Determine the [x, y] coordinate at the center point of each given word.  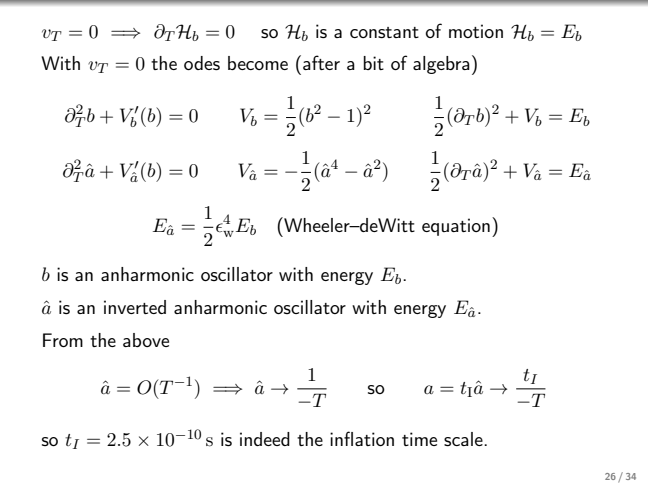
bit [373, 63]
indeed [265, 439]
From [63, 340]
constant [384, 32]
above [146, 340]
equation [456, 227]
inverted [135, 307]
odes [202, 63]
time [419, 439]
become [258, 63]
